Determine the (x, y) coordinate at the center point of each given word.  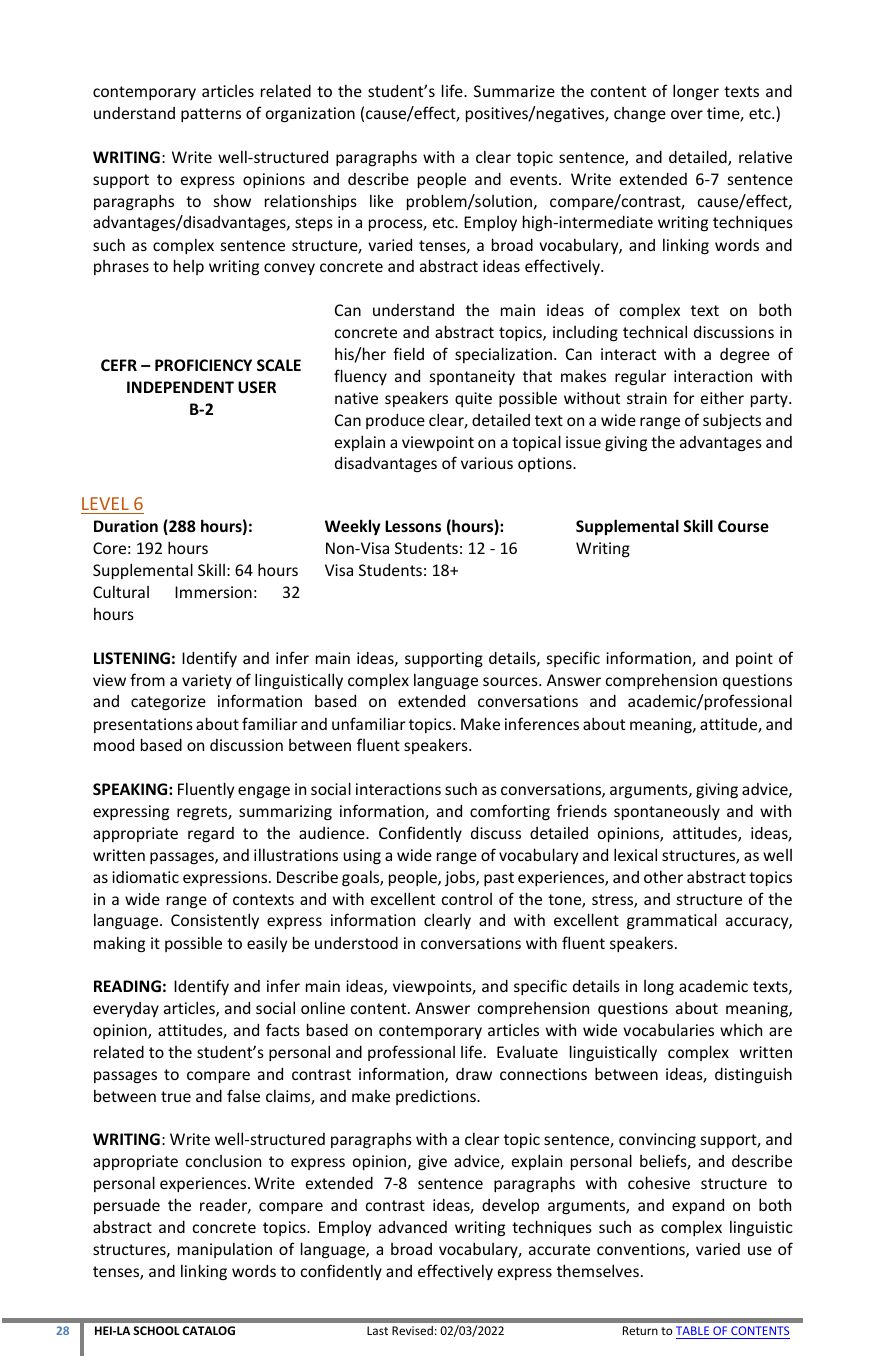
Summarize (514, 91)
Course (743, 526)
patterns (211, 115)
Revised (412, 1330)
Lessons (413, 526)
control (467, 899)
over (687, 114)
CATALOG (208, 1330)
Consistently (215, 921)
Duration (126, 526)
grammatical (672, 921)
